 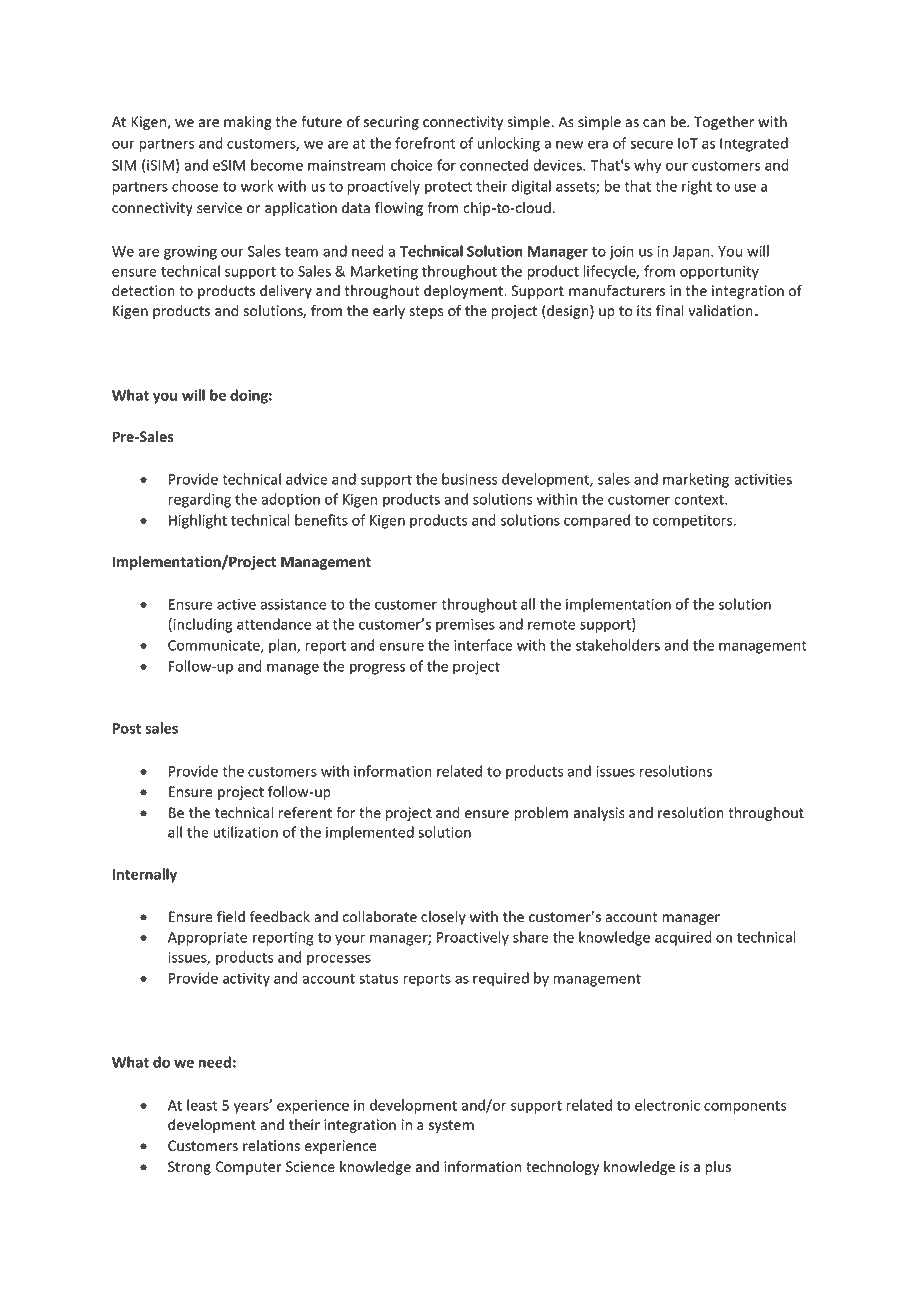 I want to click on system, so click(x=451, y=1126).
